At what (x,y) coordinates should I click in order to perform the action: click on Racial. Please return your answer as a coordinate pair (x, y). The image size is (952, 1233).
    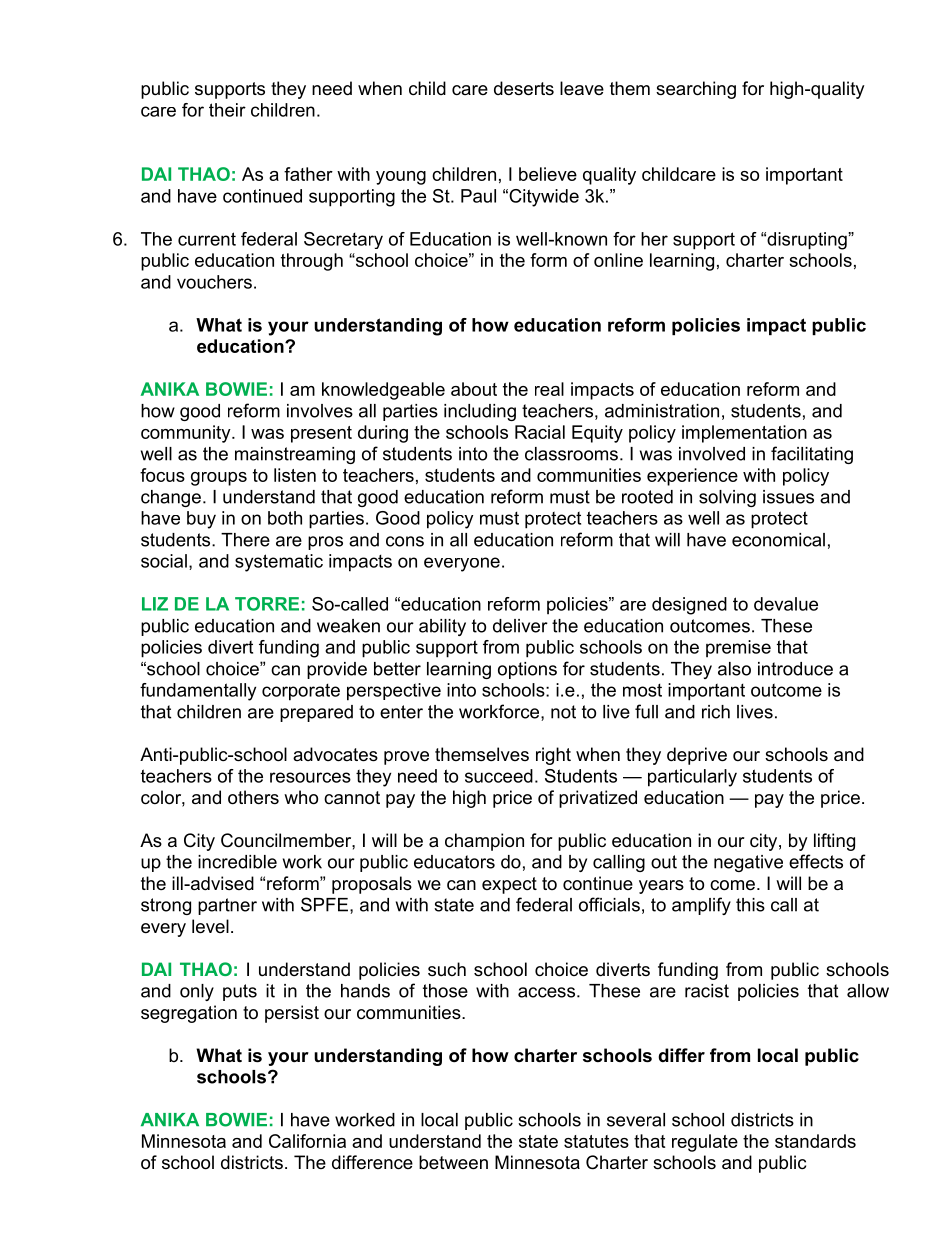
    Looking at the image, I should click on (540, 432).
